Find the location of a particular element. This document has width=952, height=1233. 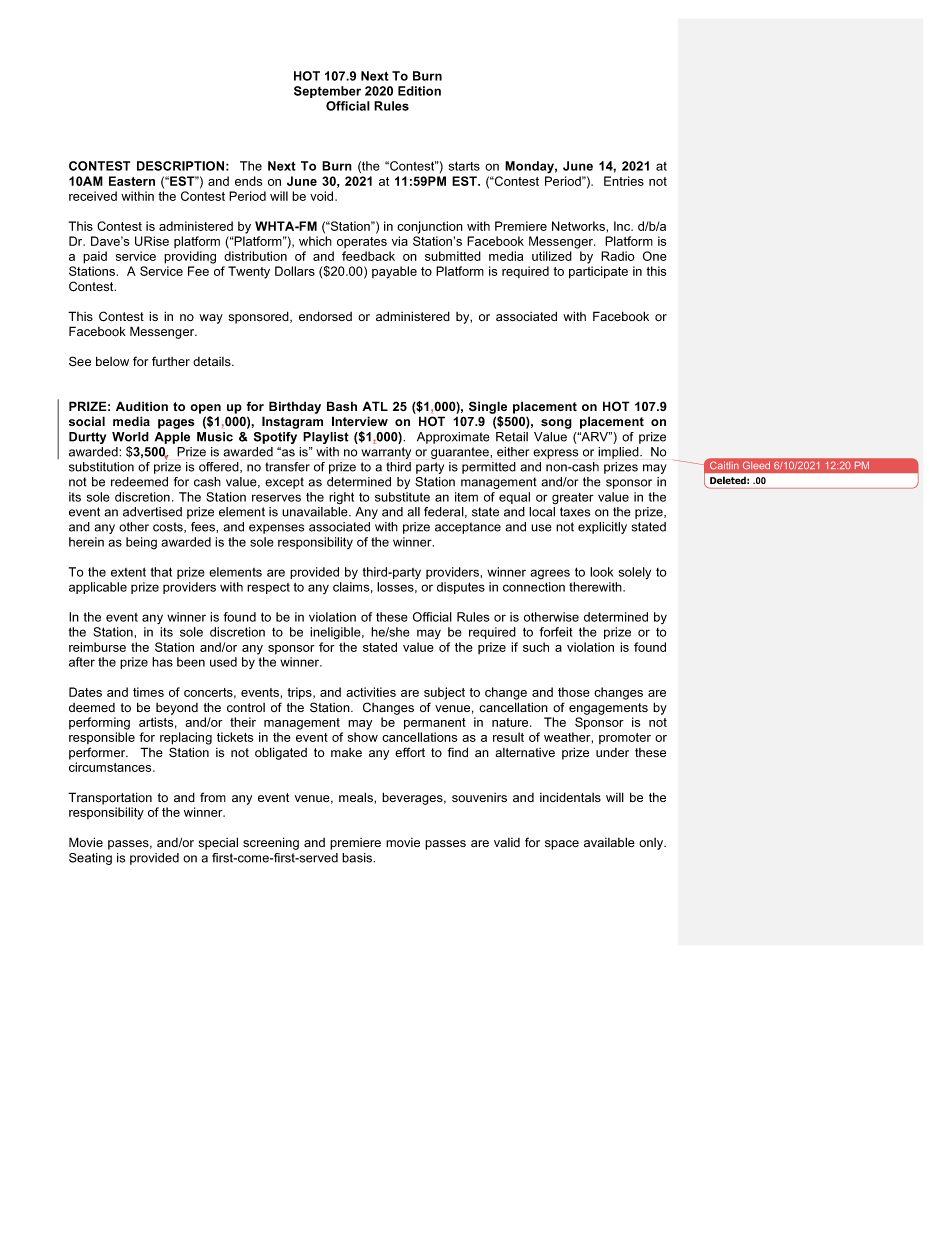

Eastern is located at coordinates (132, 181).
